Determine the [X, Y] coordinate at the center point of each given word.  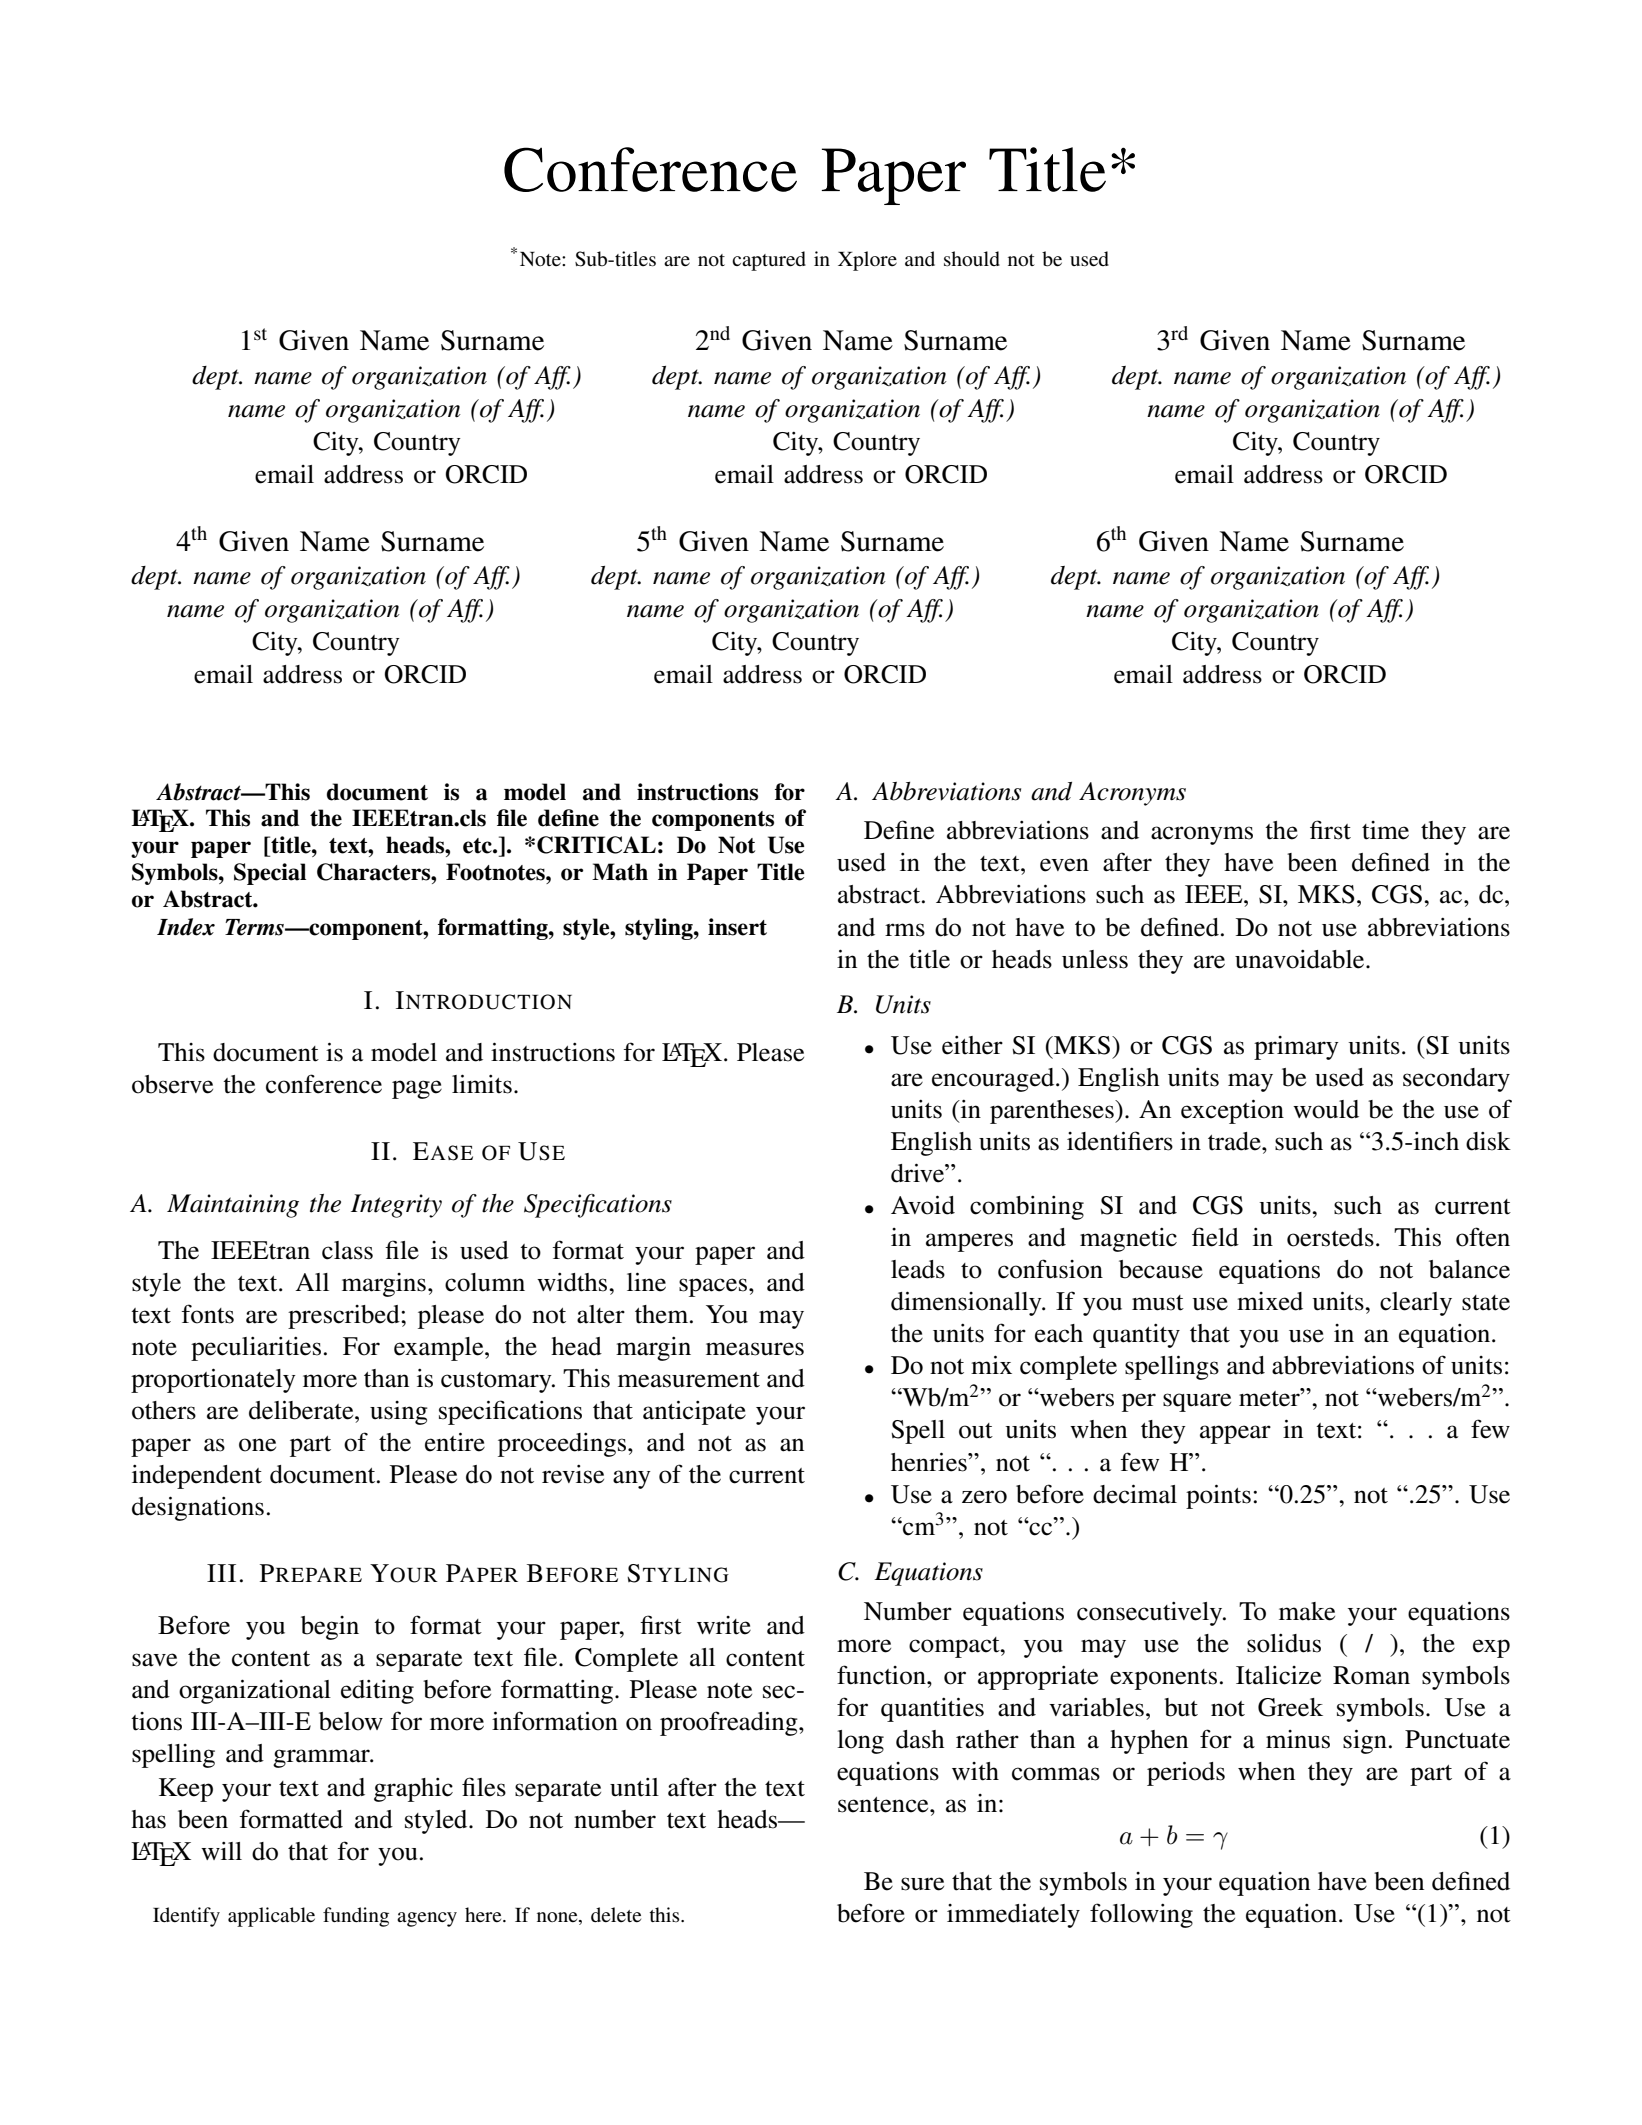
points [1218, 1496]
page [417, 1089]
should [972, 258]
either [972, 1045]
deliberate [302, 1410]
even [1064, 865]
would [1326, 1109]
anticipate [694, 1412]
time [1385, 830]
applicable [271, 1917]
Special [270, 874]
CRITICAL [596, 845]
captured [769, 261]
